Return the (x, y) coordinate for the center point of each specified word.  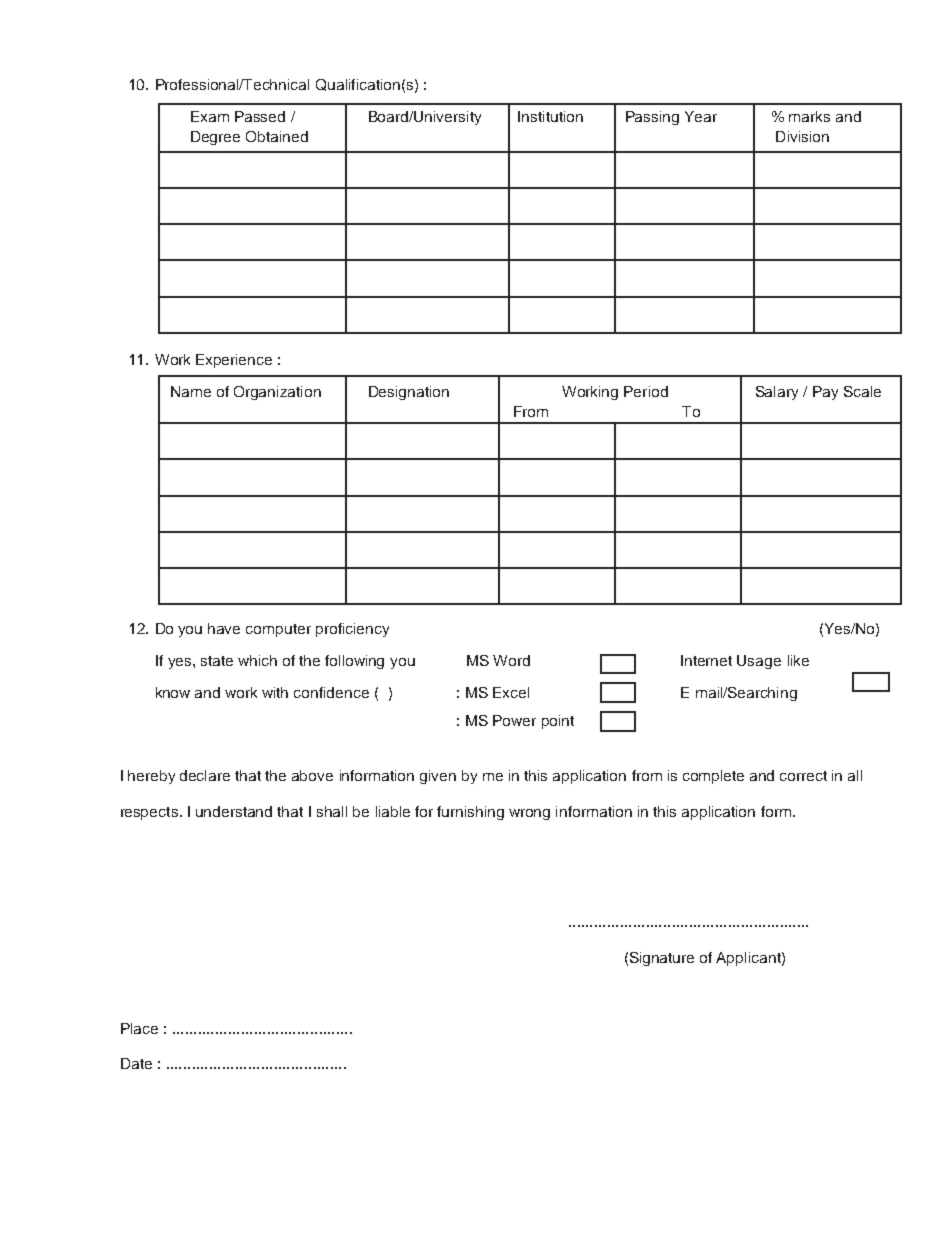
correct (803, 776)
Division (802, 136)
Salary (777, 393)
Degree (215, 138)
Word (511, 660)
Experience (234, 361)
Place (139, 1028)
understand (234, 811)
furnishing (470, 813)
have (224, 628)
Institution (550, 116)
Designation (409, 393)
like (798, 660)
